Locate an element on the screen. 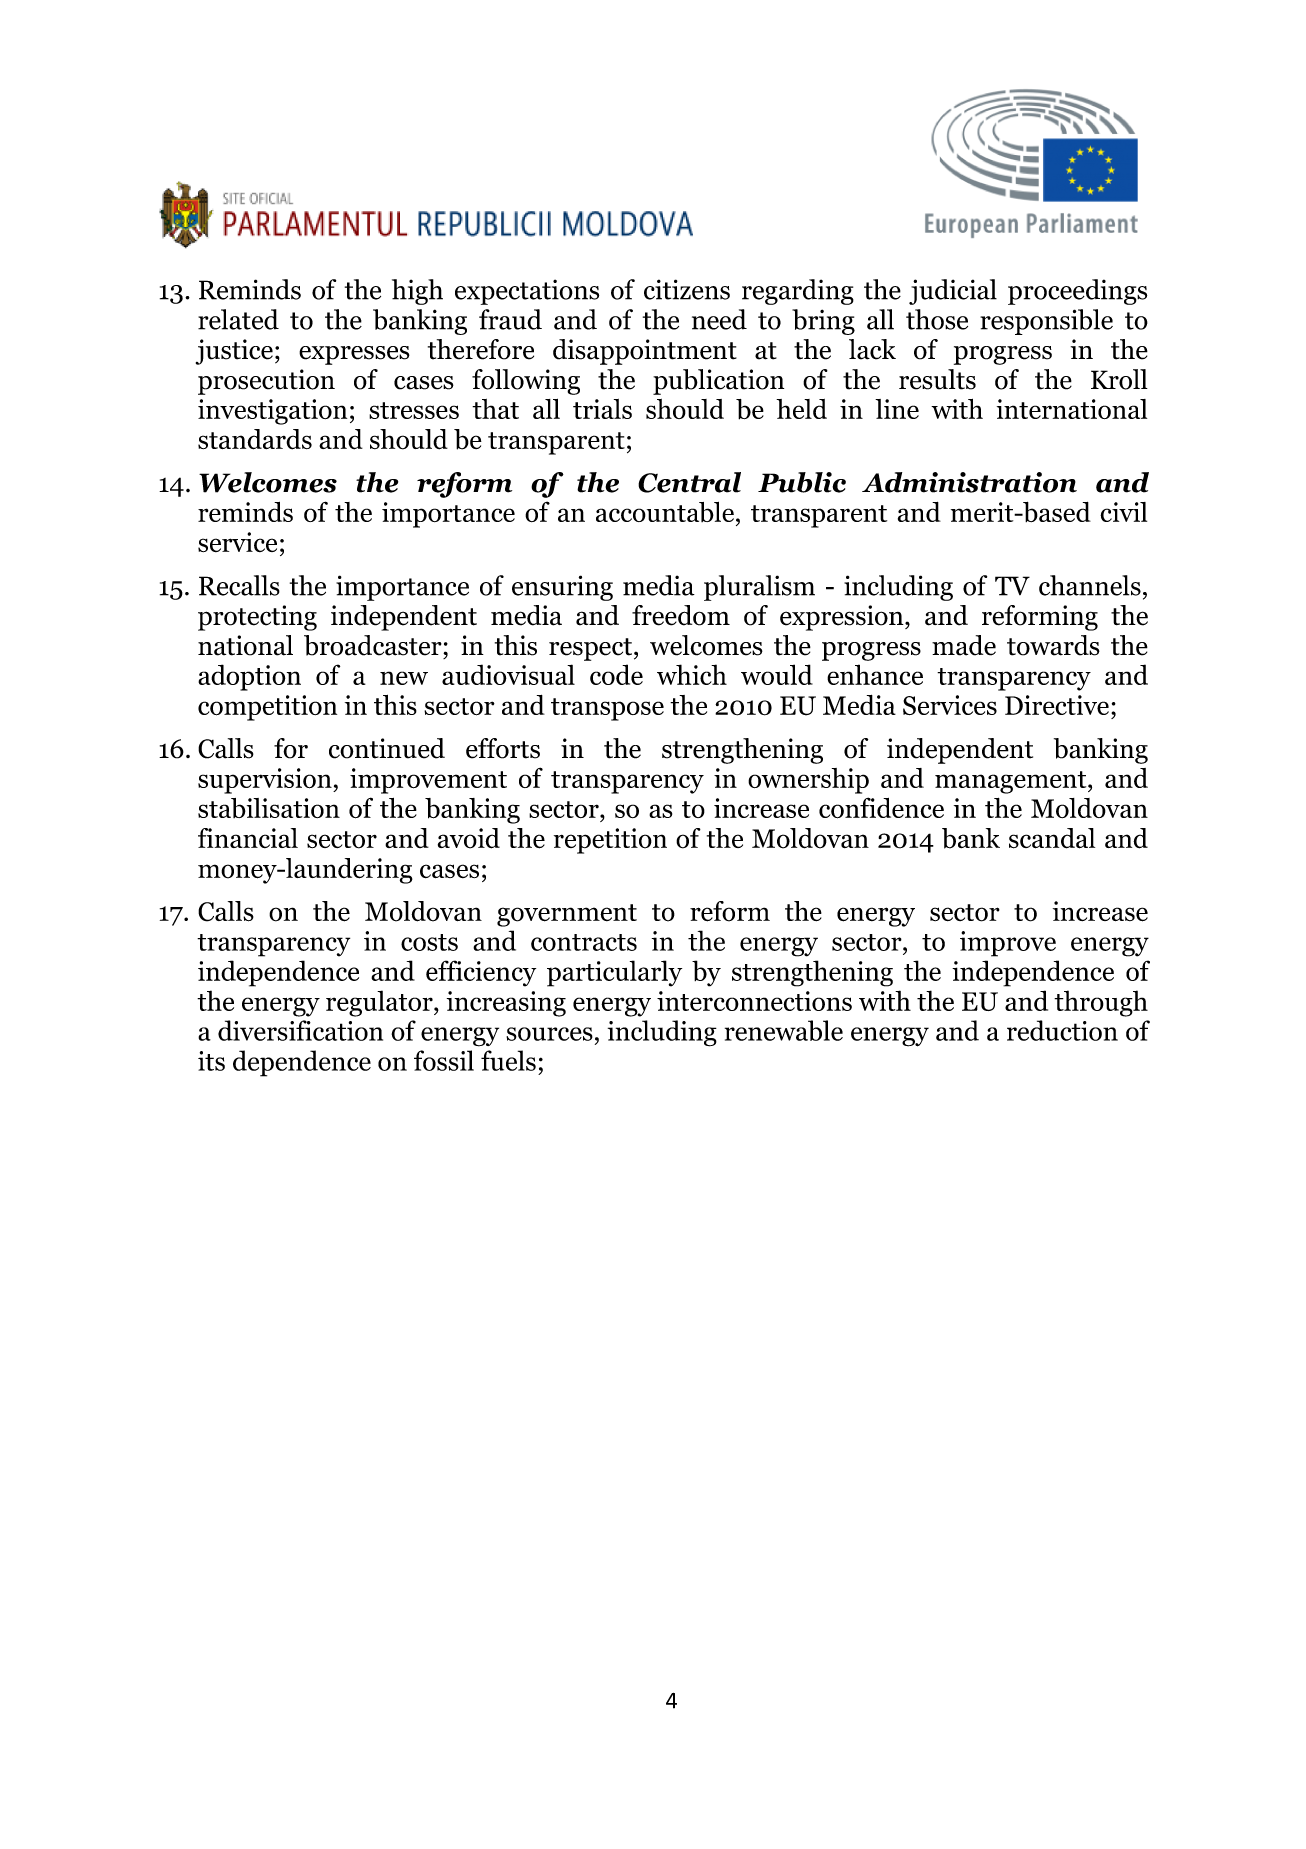 This screenshot has width=1306, height=1849. protecting is located at coordinates (257, 618).
